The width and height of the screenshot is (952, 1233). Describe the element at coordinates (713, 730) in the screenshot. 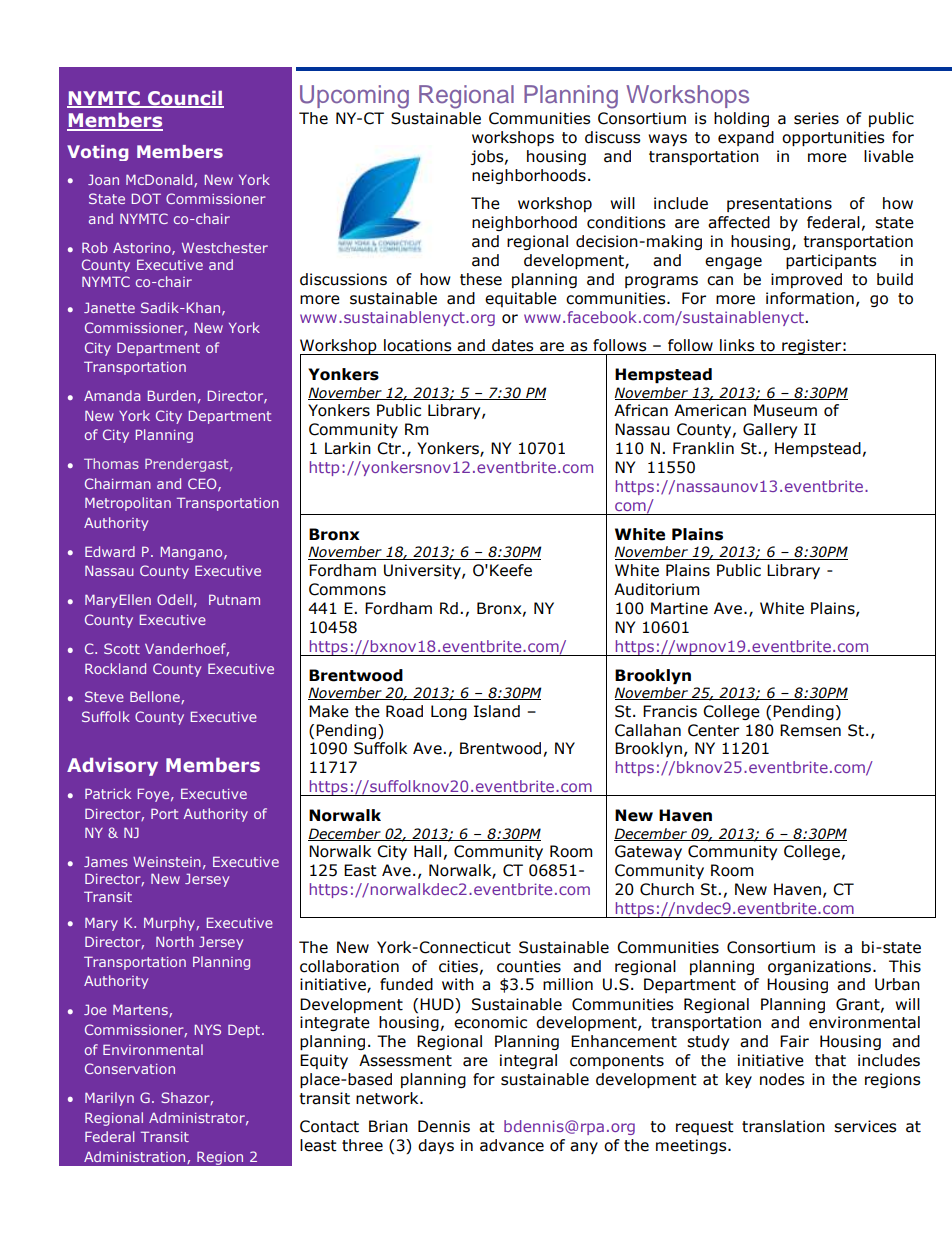

I see `Center` at that location.
